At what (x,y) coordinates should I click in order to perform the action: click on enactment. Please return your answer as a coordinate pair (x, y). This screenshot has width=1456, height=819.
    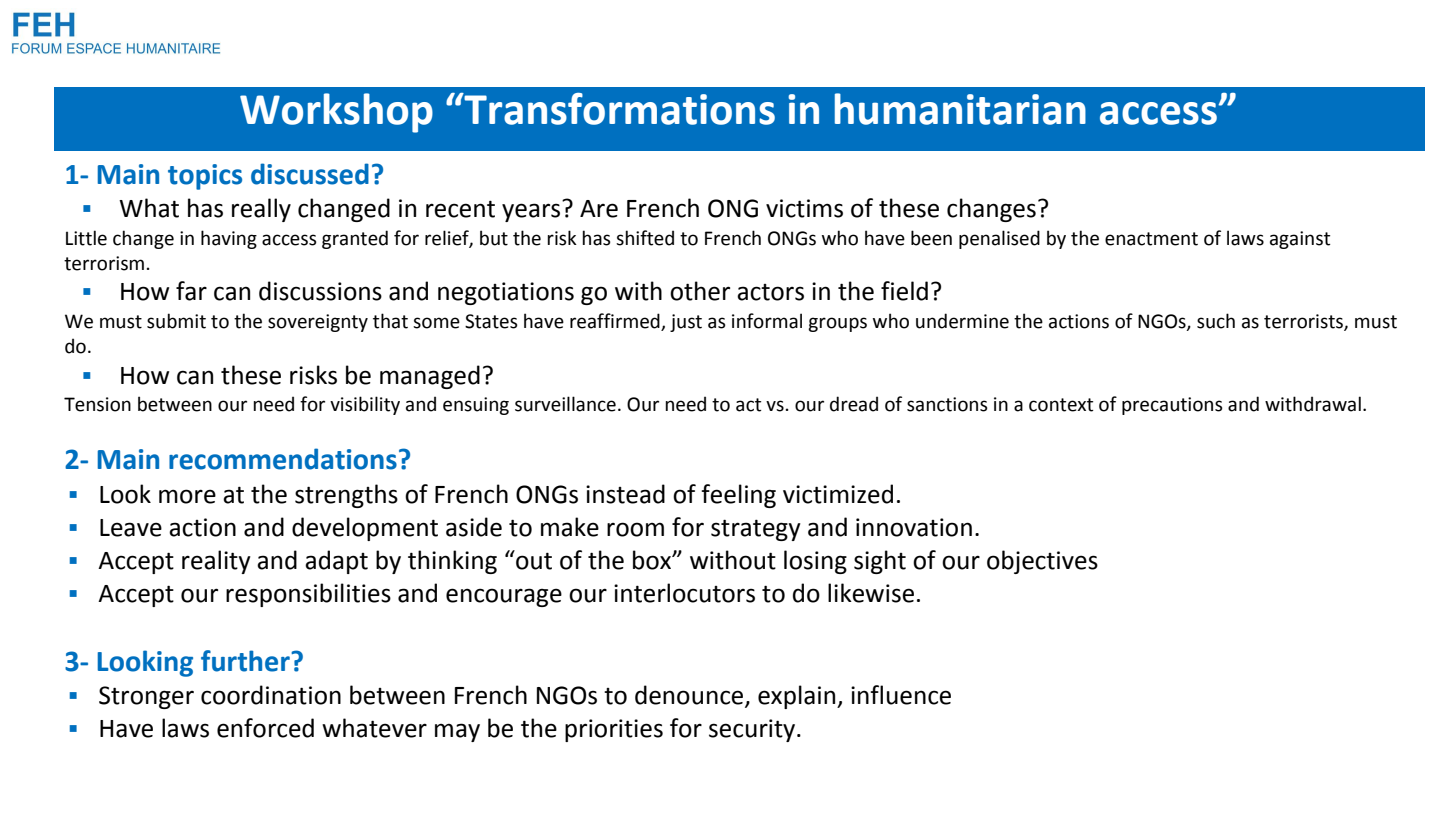
    Looking at the image, I should click on (1151, 239).
